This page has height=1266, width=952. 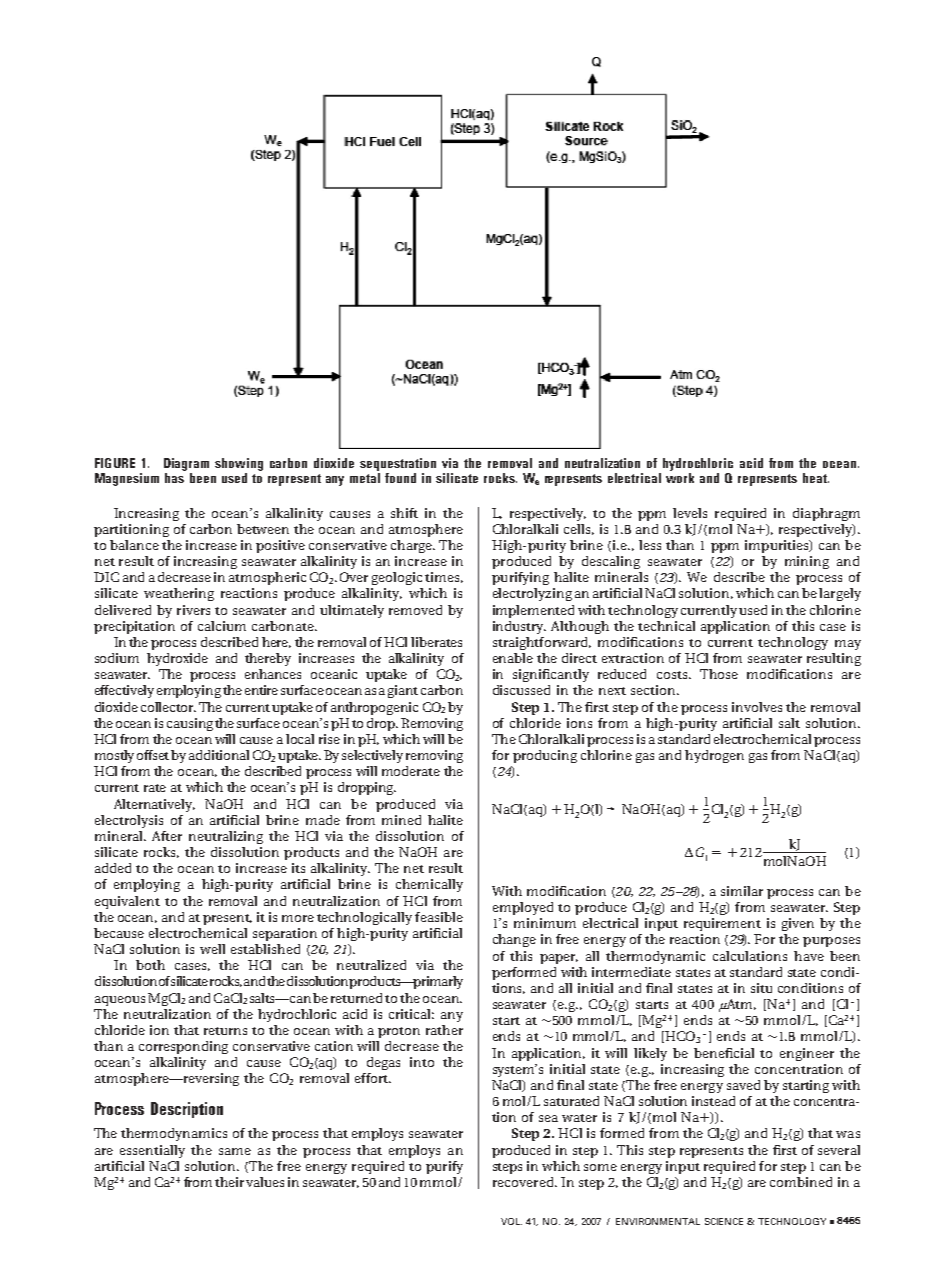 What do you see at coordinates (174, 478) in the page?
I see `has` at bounding box center [174, 478].
